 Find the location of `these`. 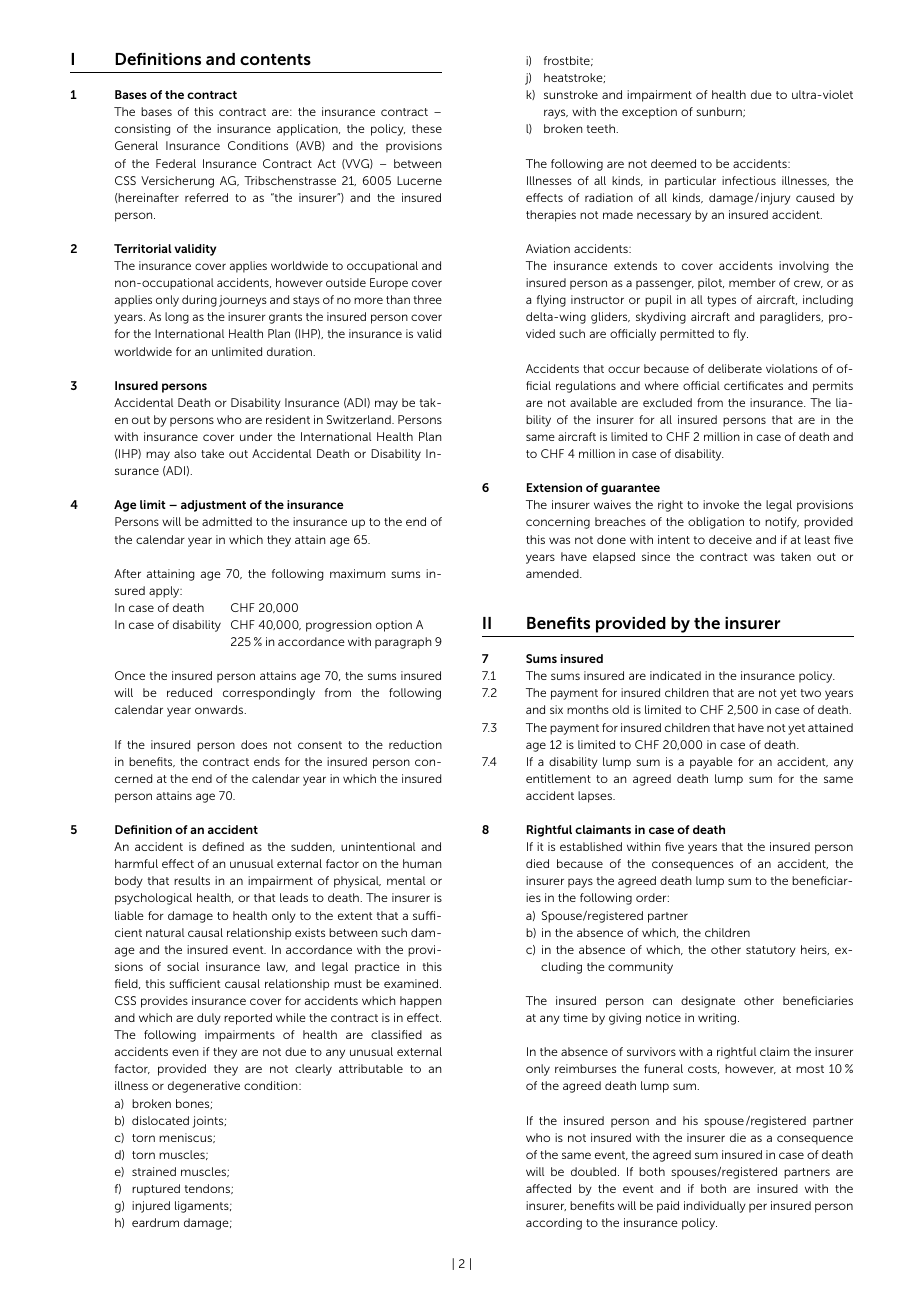

these is located at coordinates (427, 128).
